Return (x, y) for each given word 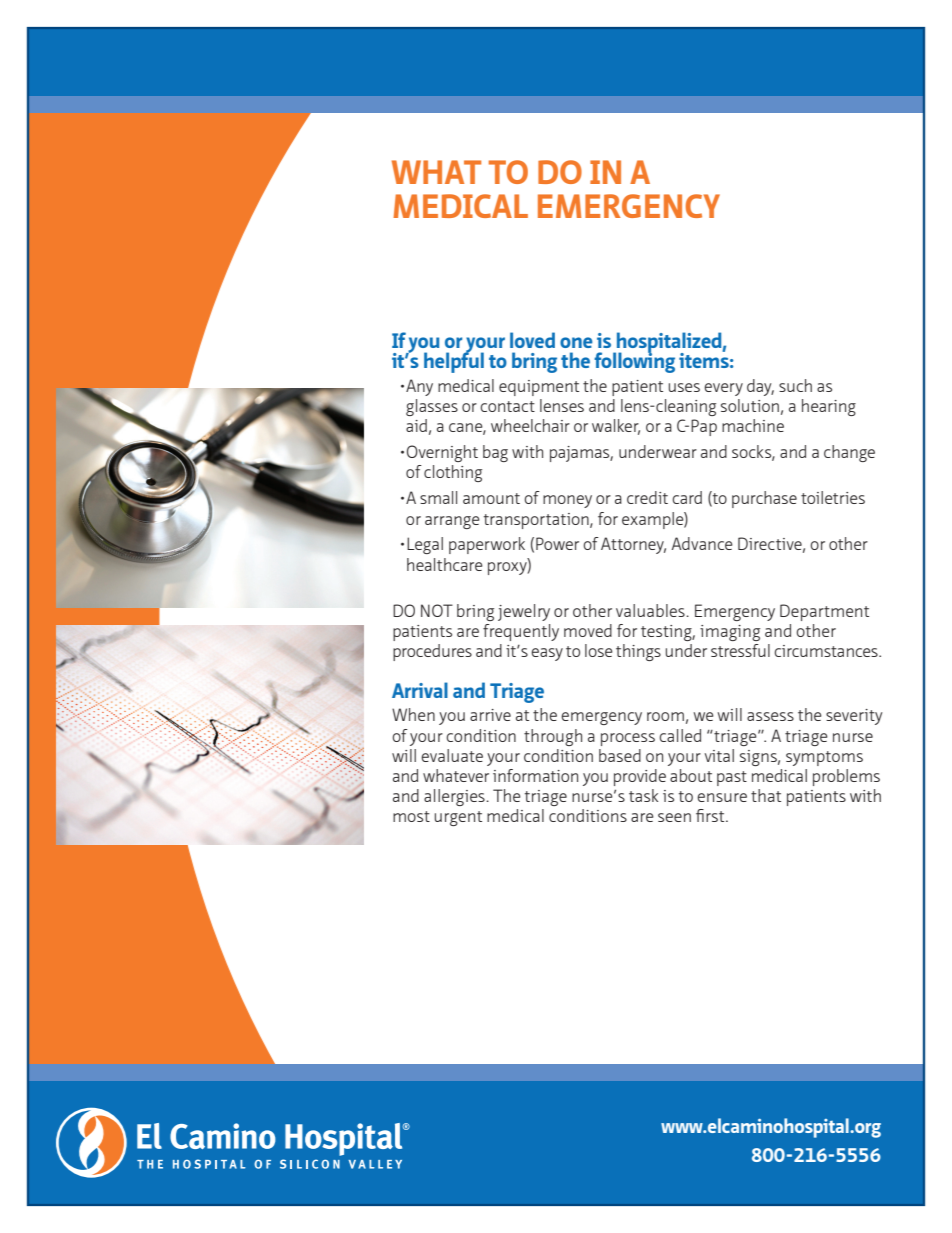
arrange (452, 522)
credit (647, 497)
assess (770, 716)
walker (616, 427)
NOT (437, 610)
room (665, 716)
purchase (764, 499)
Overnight (442, 453)
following (634, 361)
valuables (651, 610)
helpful (454, 361)
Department (824, 612)
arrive (490, 715)
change (849, 453)
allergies (455, 797)
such (795, 385)
